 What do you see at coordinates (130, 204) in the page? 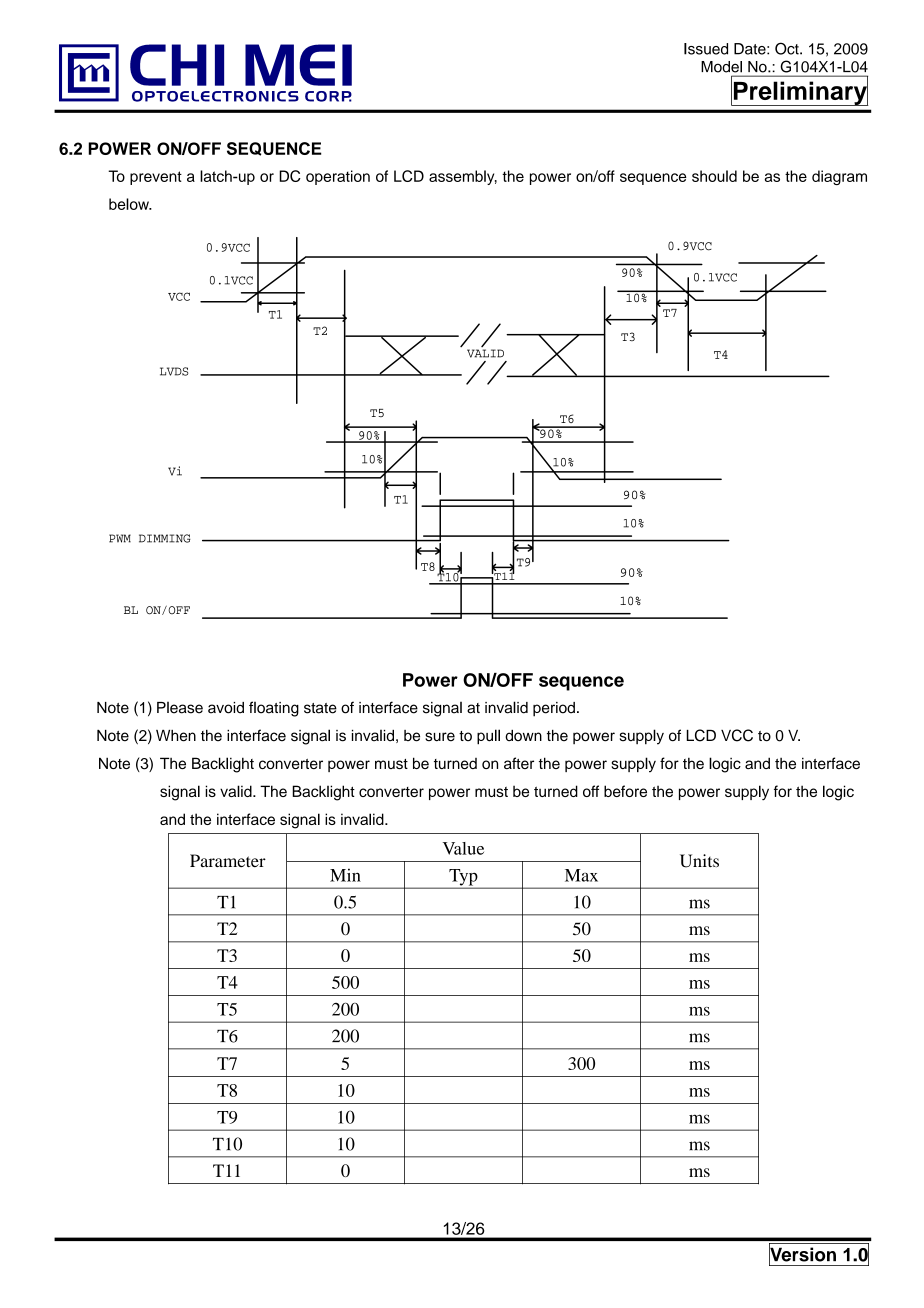
I see `below` at bounding box center [130, 204].
